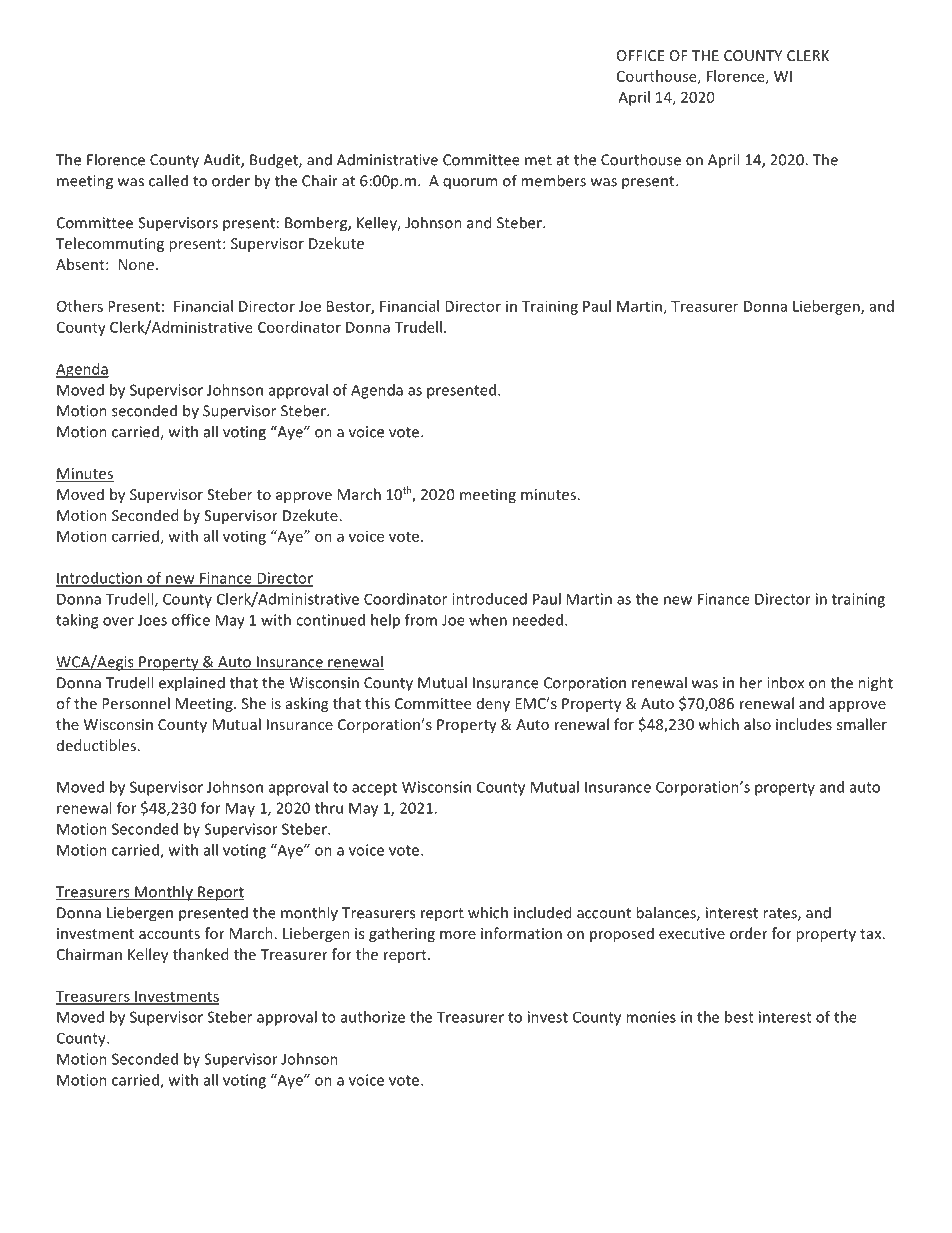 The image size is (952, 1233). What do you see at coordinates (152, 620) in the screenshot?
I see `Joes` at bounding box center [152, 620].
